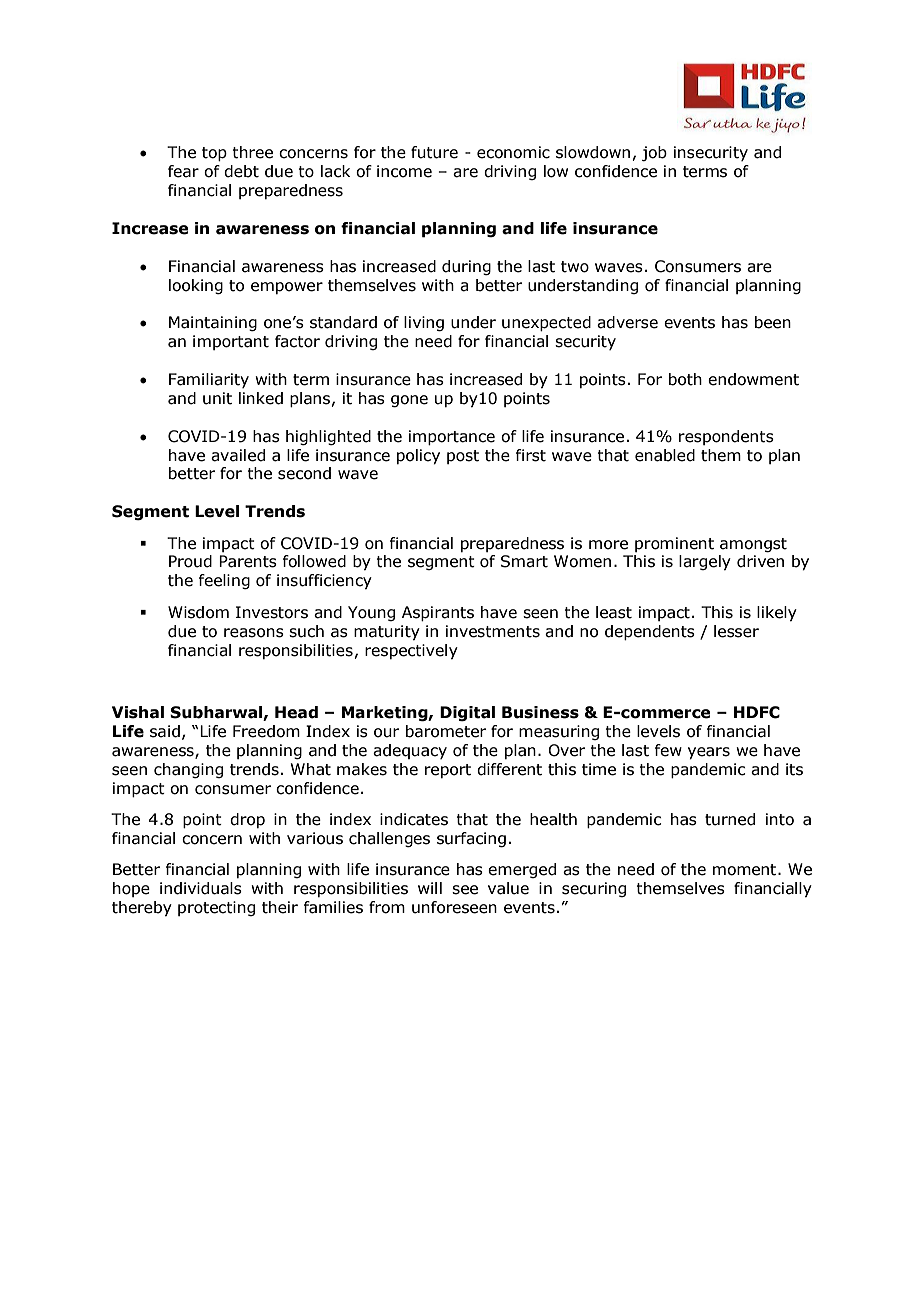 This image has height=1308, width=924. I want to click on individuals, so click(201, 888).
